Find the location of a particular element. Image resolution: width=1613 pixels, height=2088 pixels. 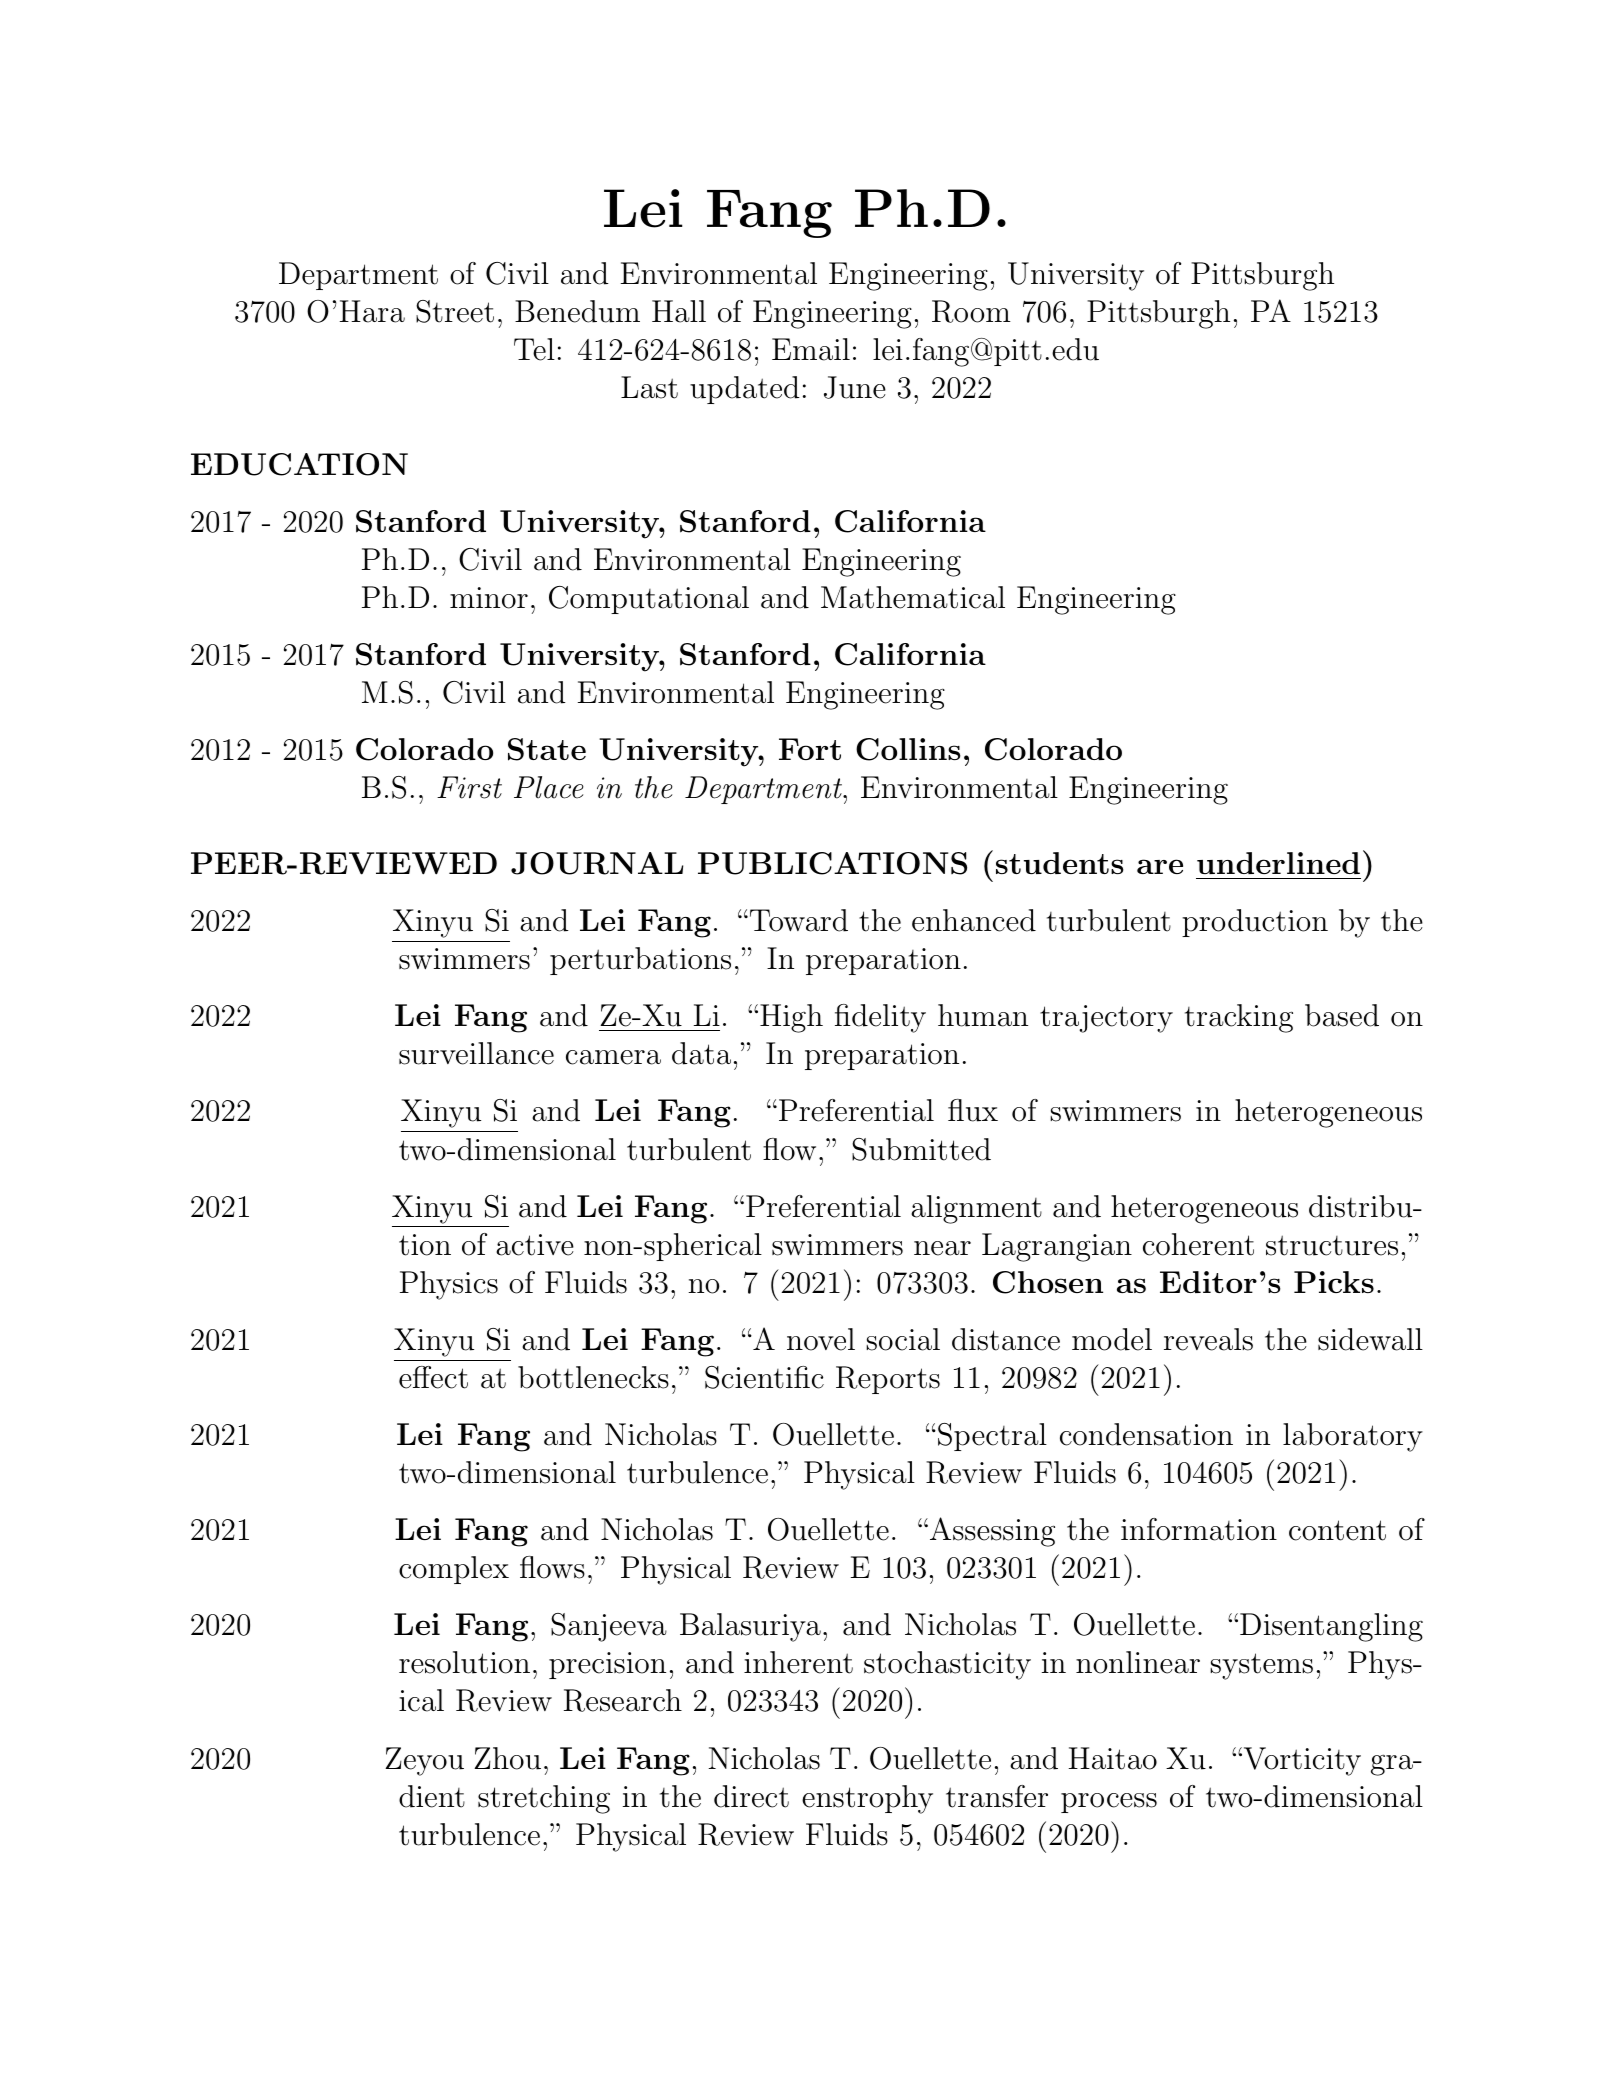

active is located at coordinates (535, 1245).
